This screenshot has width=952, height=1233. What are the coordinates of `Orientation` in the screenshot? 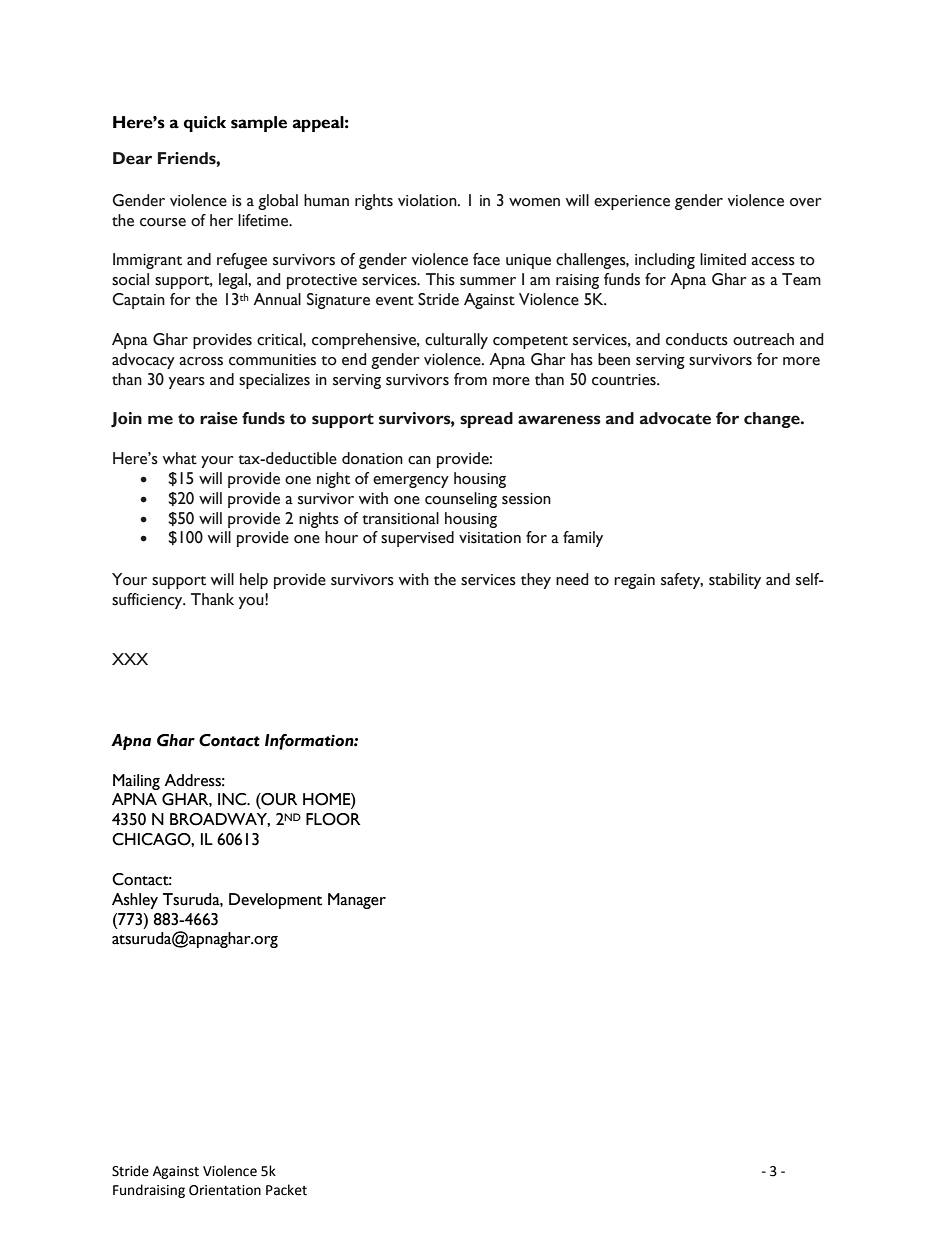 It's located at (225, 1190).
